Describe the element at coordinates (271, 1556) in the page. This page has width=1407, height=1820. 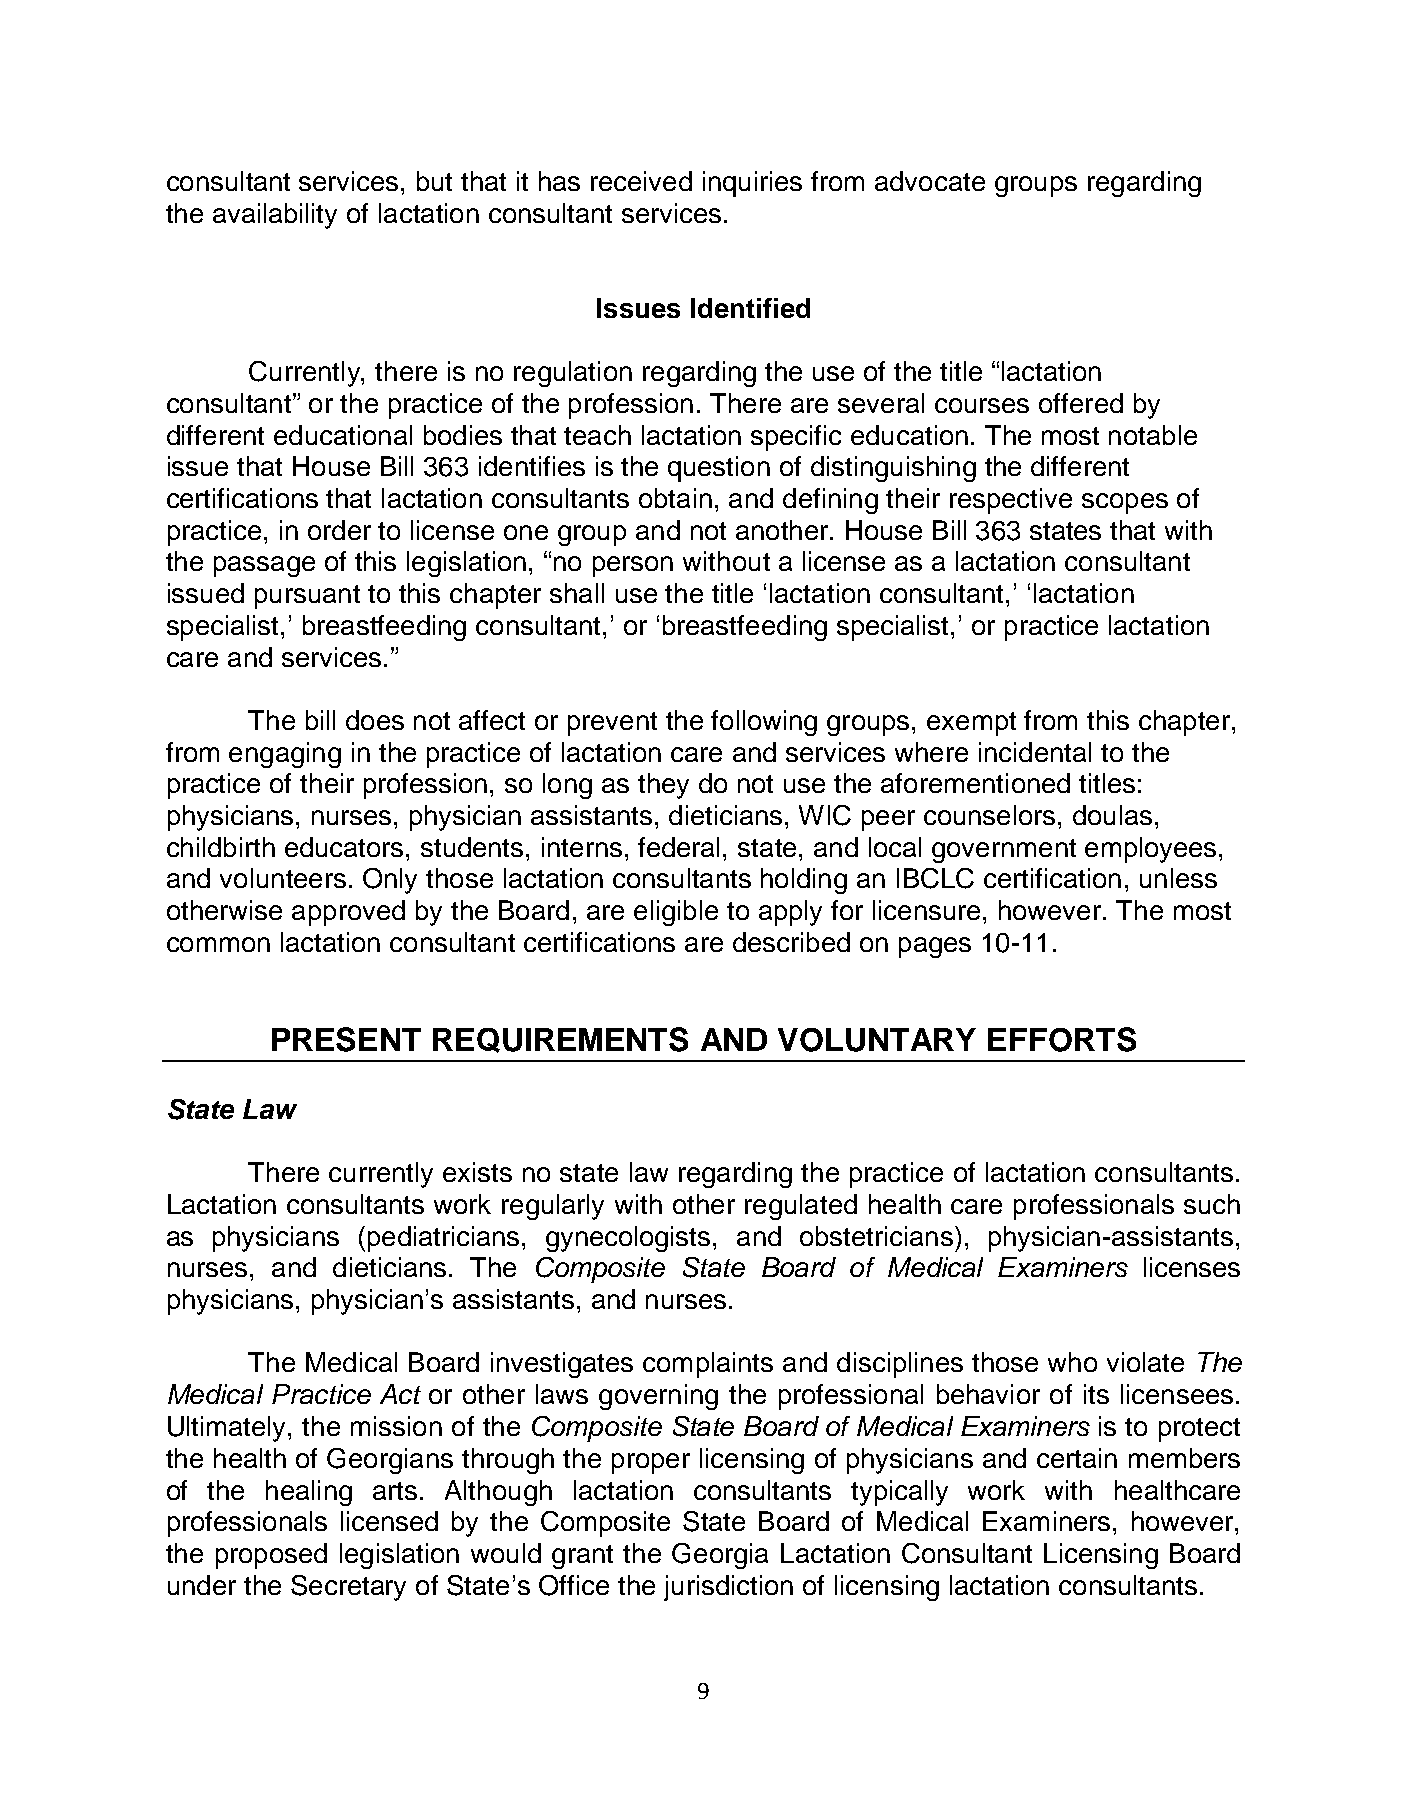
I see `proposed` at that location.
